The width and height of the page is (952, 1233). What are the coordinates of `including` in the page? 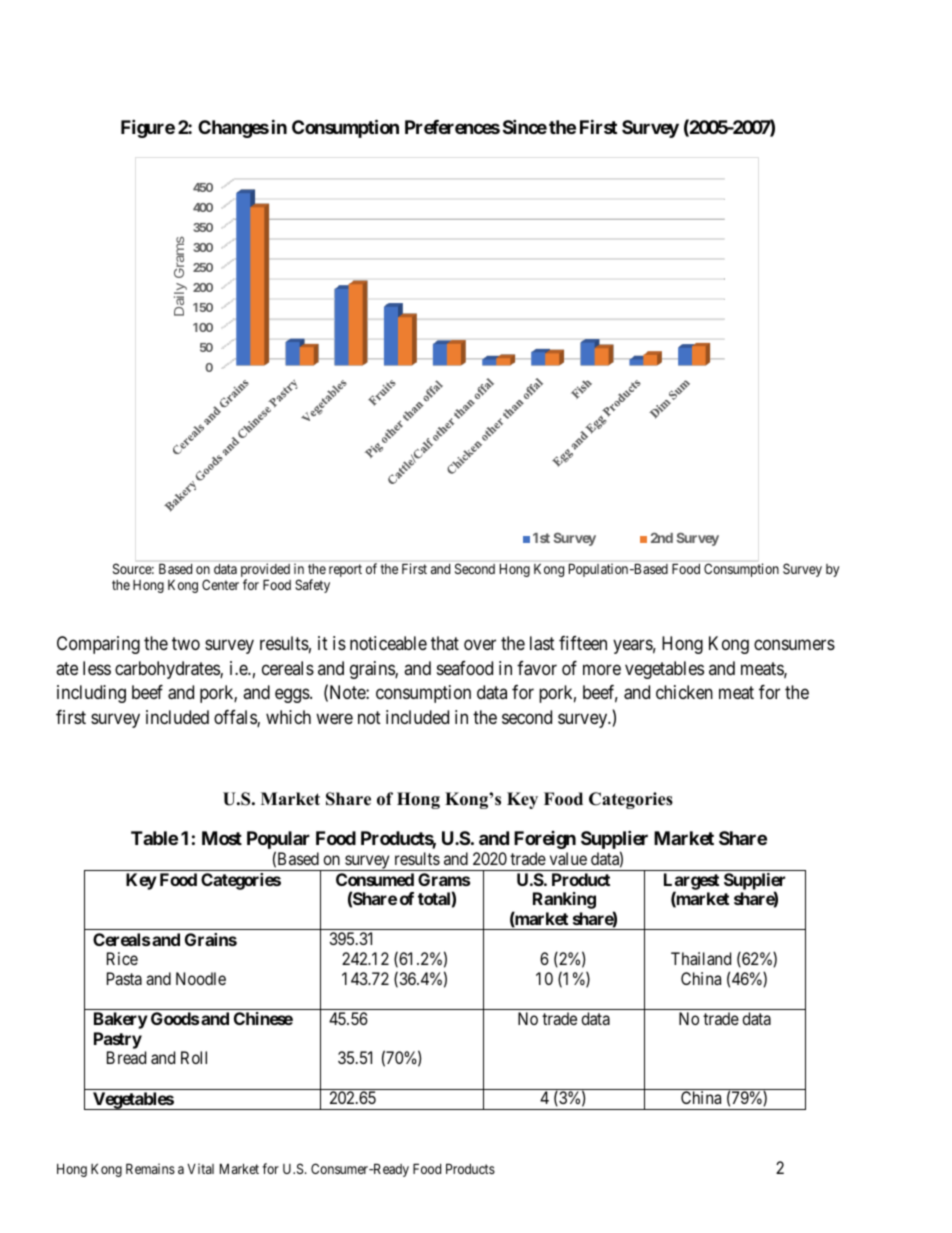 It's located at (91, 694).
